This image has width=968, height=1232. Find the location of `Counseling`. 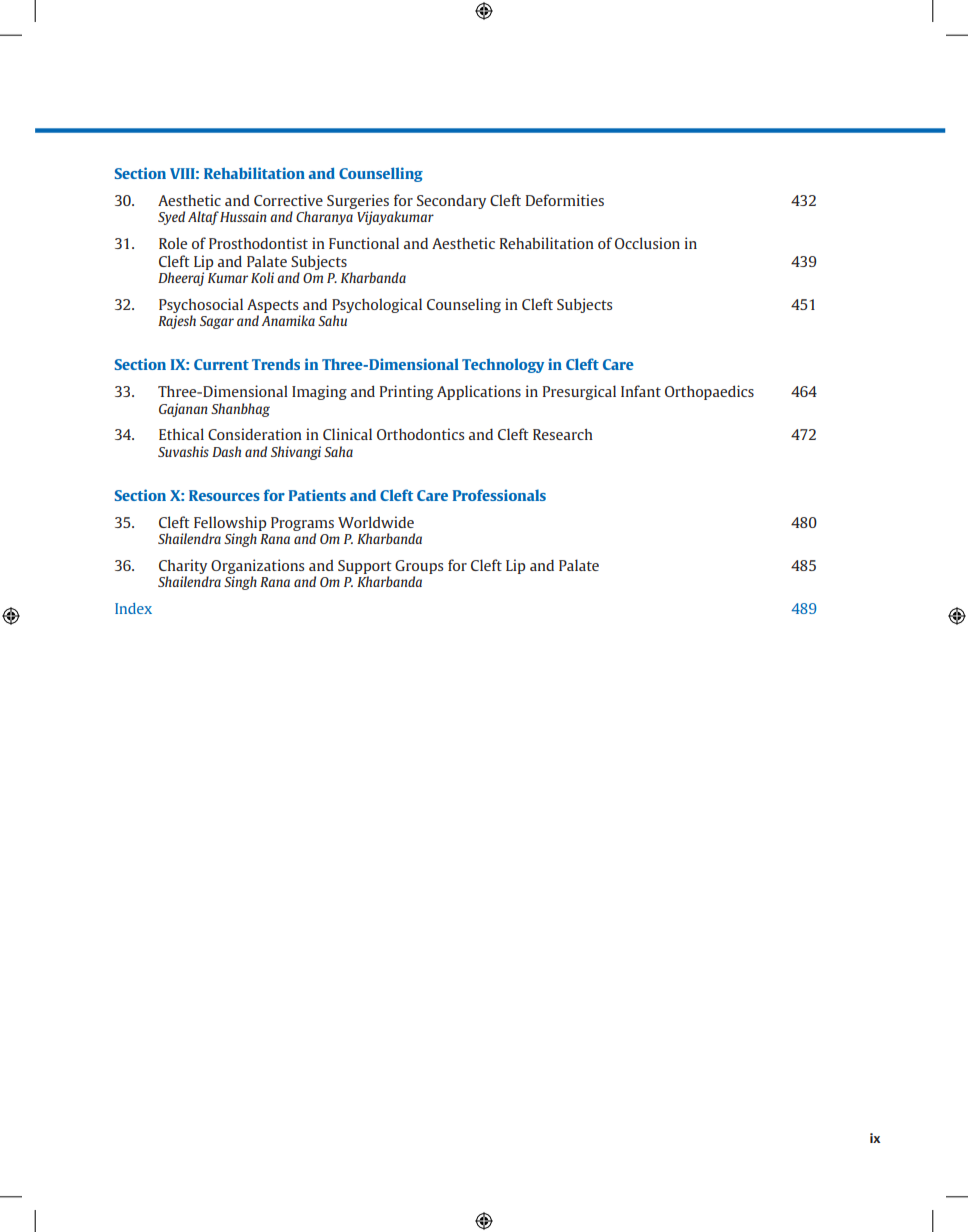

Counseling is located at coordinates (464, 305).
